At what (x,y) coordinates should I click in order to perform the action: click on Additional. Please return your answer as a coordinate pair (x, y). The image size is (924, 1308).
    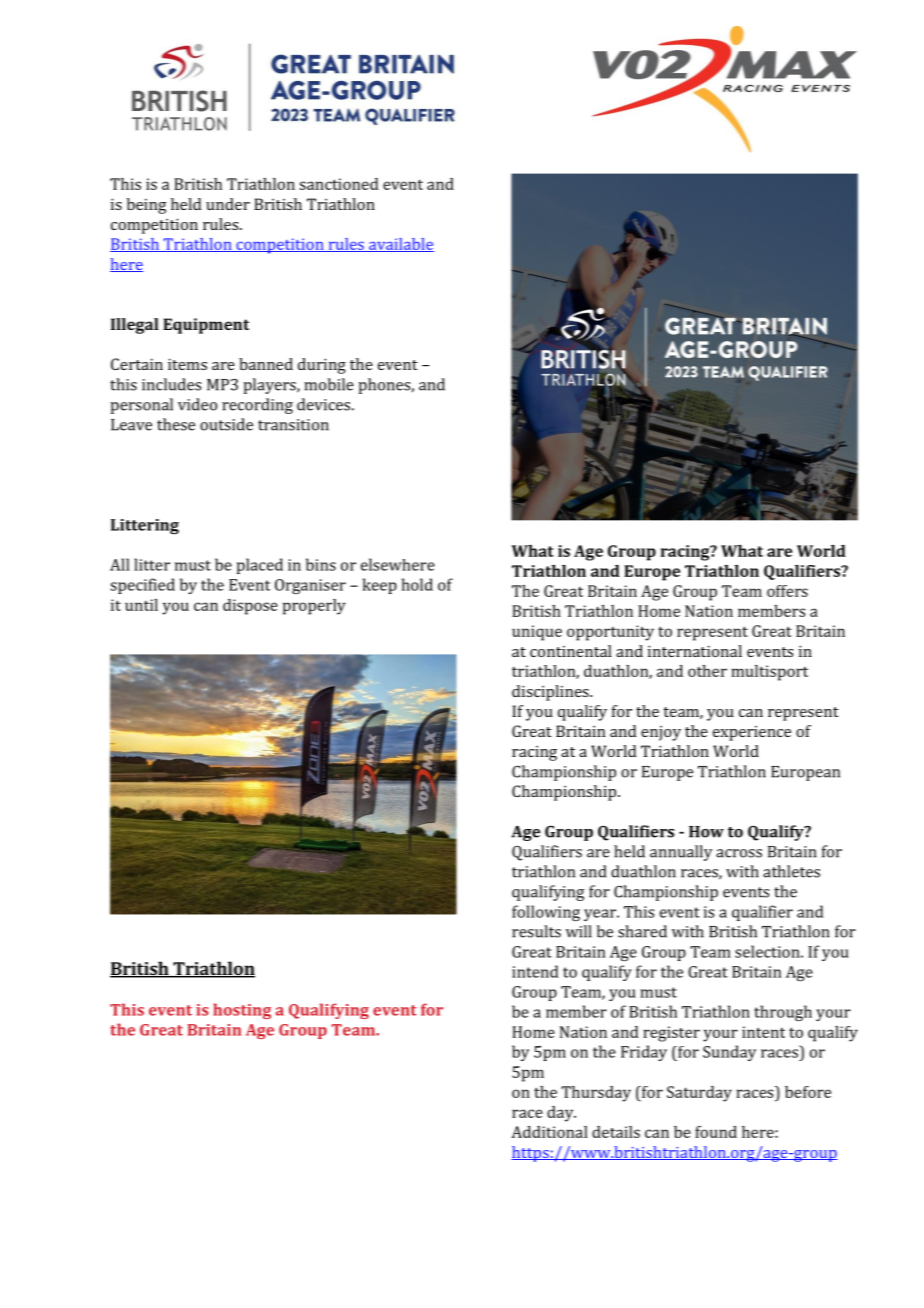
    Looking at the image, I should click on (549, 1132).
